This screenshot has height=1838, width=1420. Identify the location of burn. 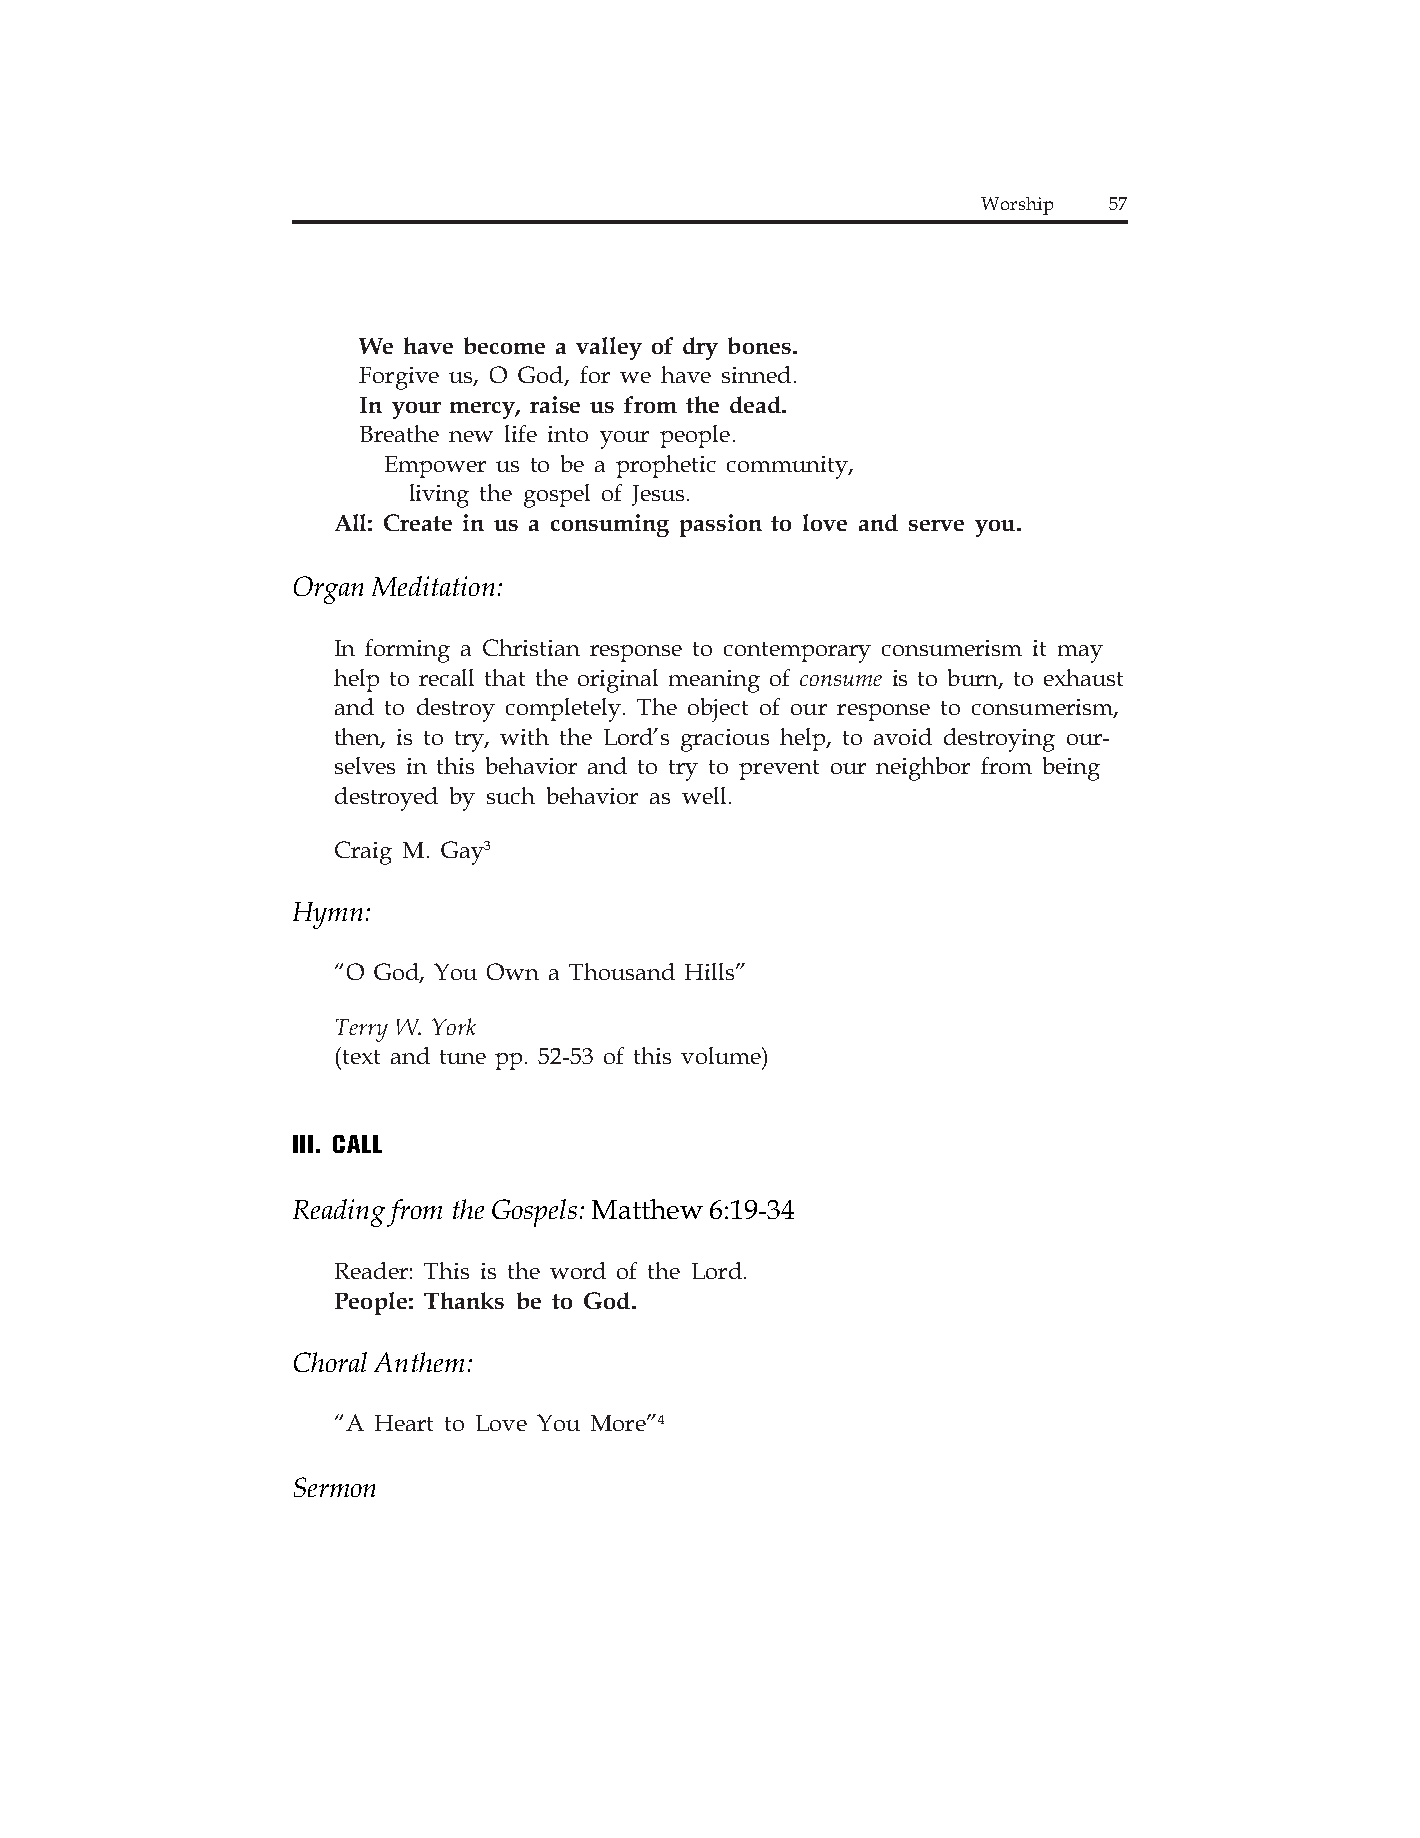
(974, 679).
